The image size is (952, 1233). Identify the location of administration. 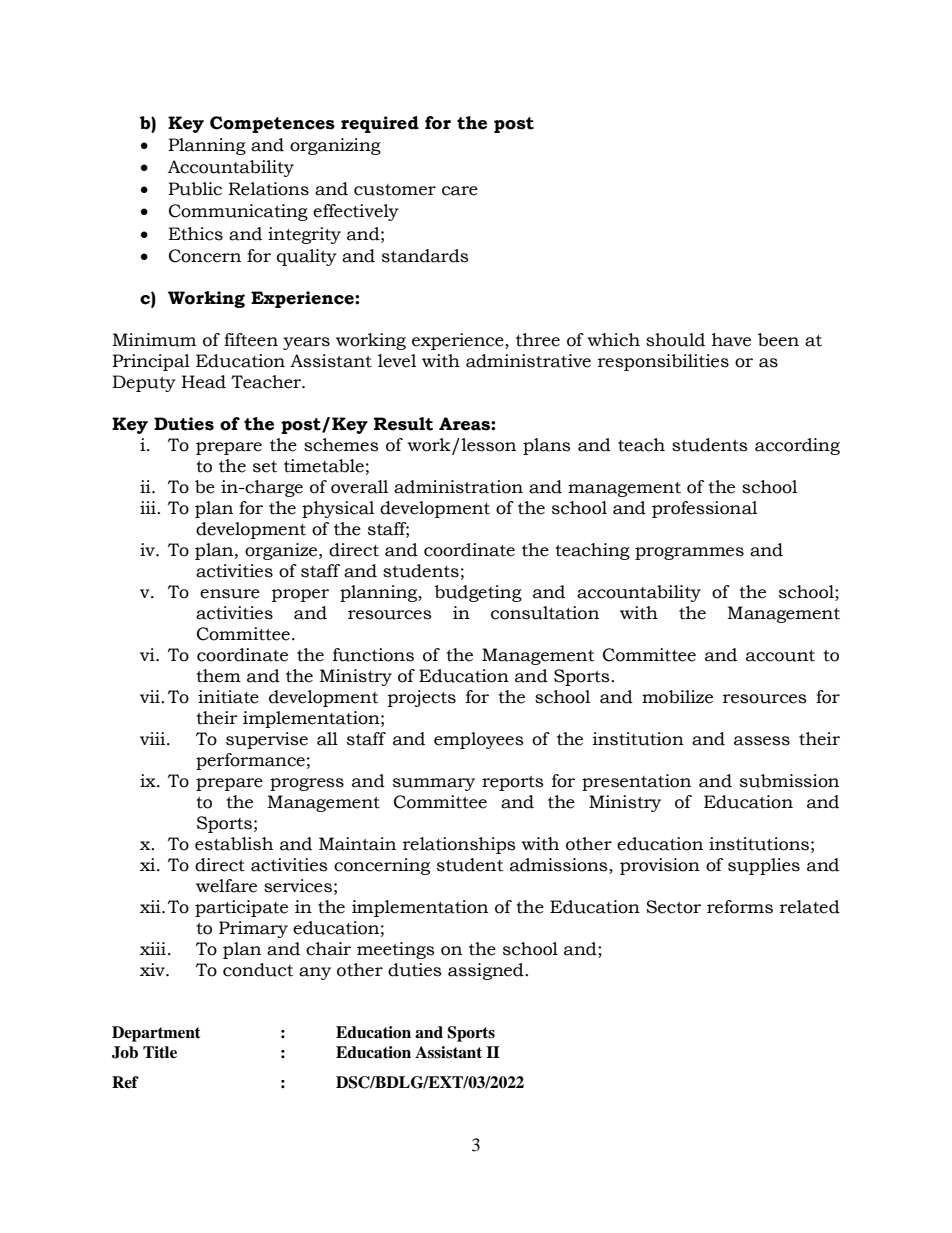
(458, 487).
